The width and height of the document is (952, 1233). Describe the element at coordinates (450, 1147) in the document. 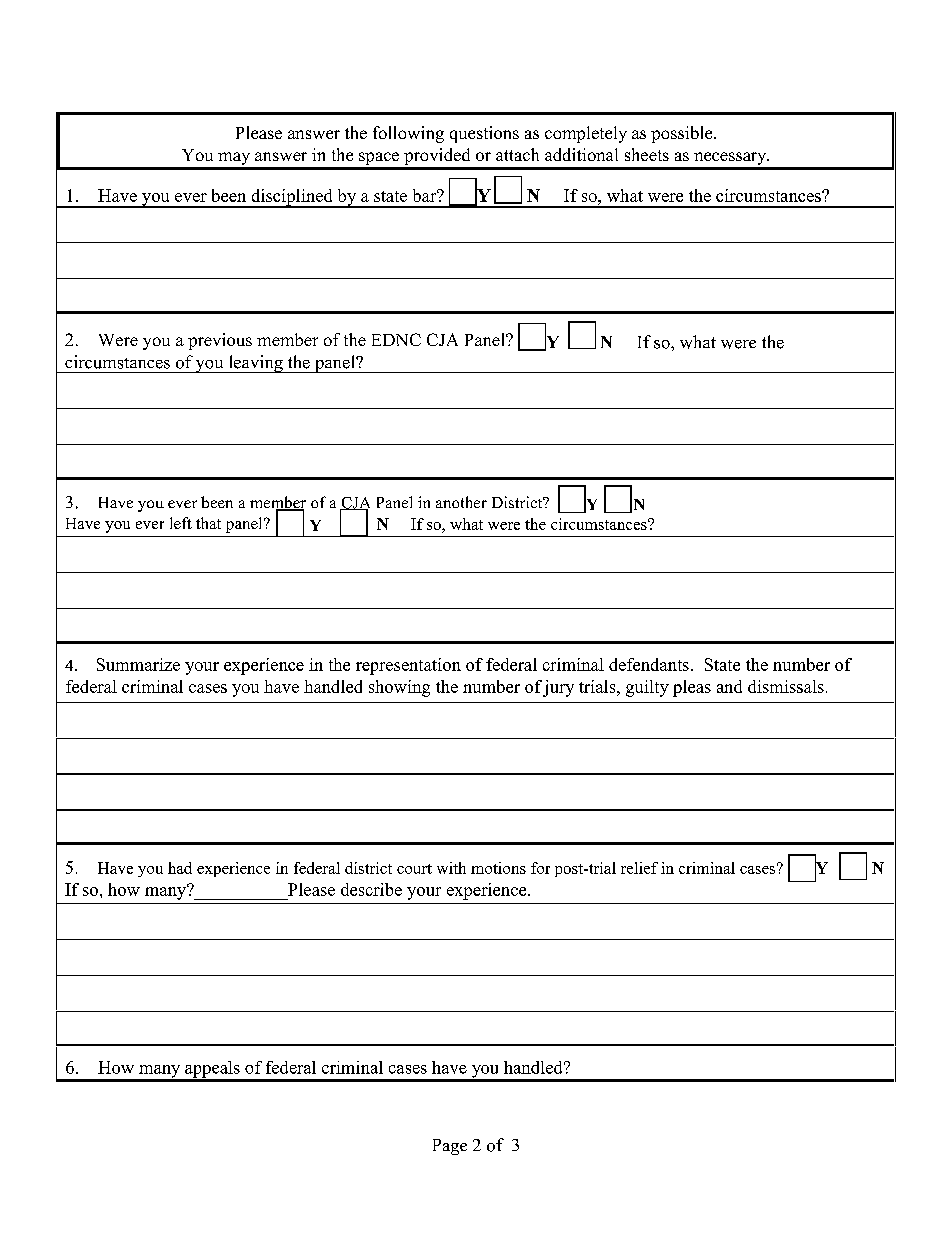

I see `Page` at that location.
